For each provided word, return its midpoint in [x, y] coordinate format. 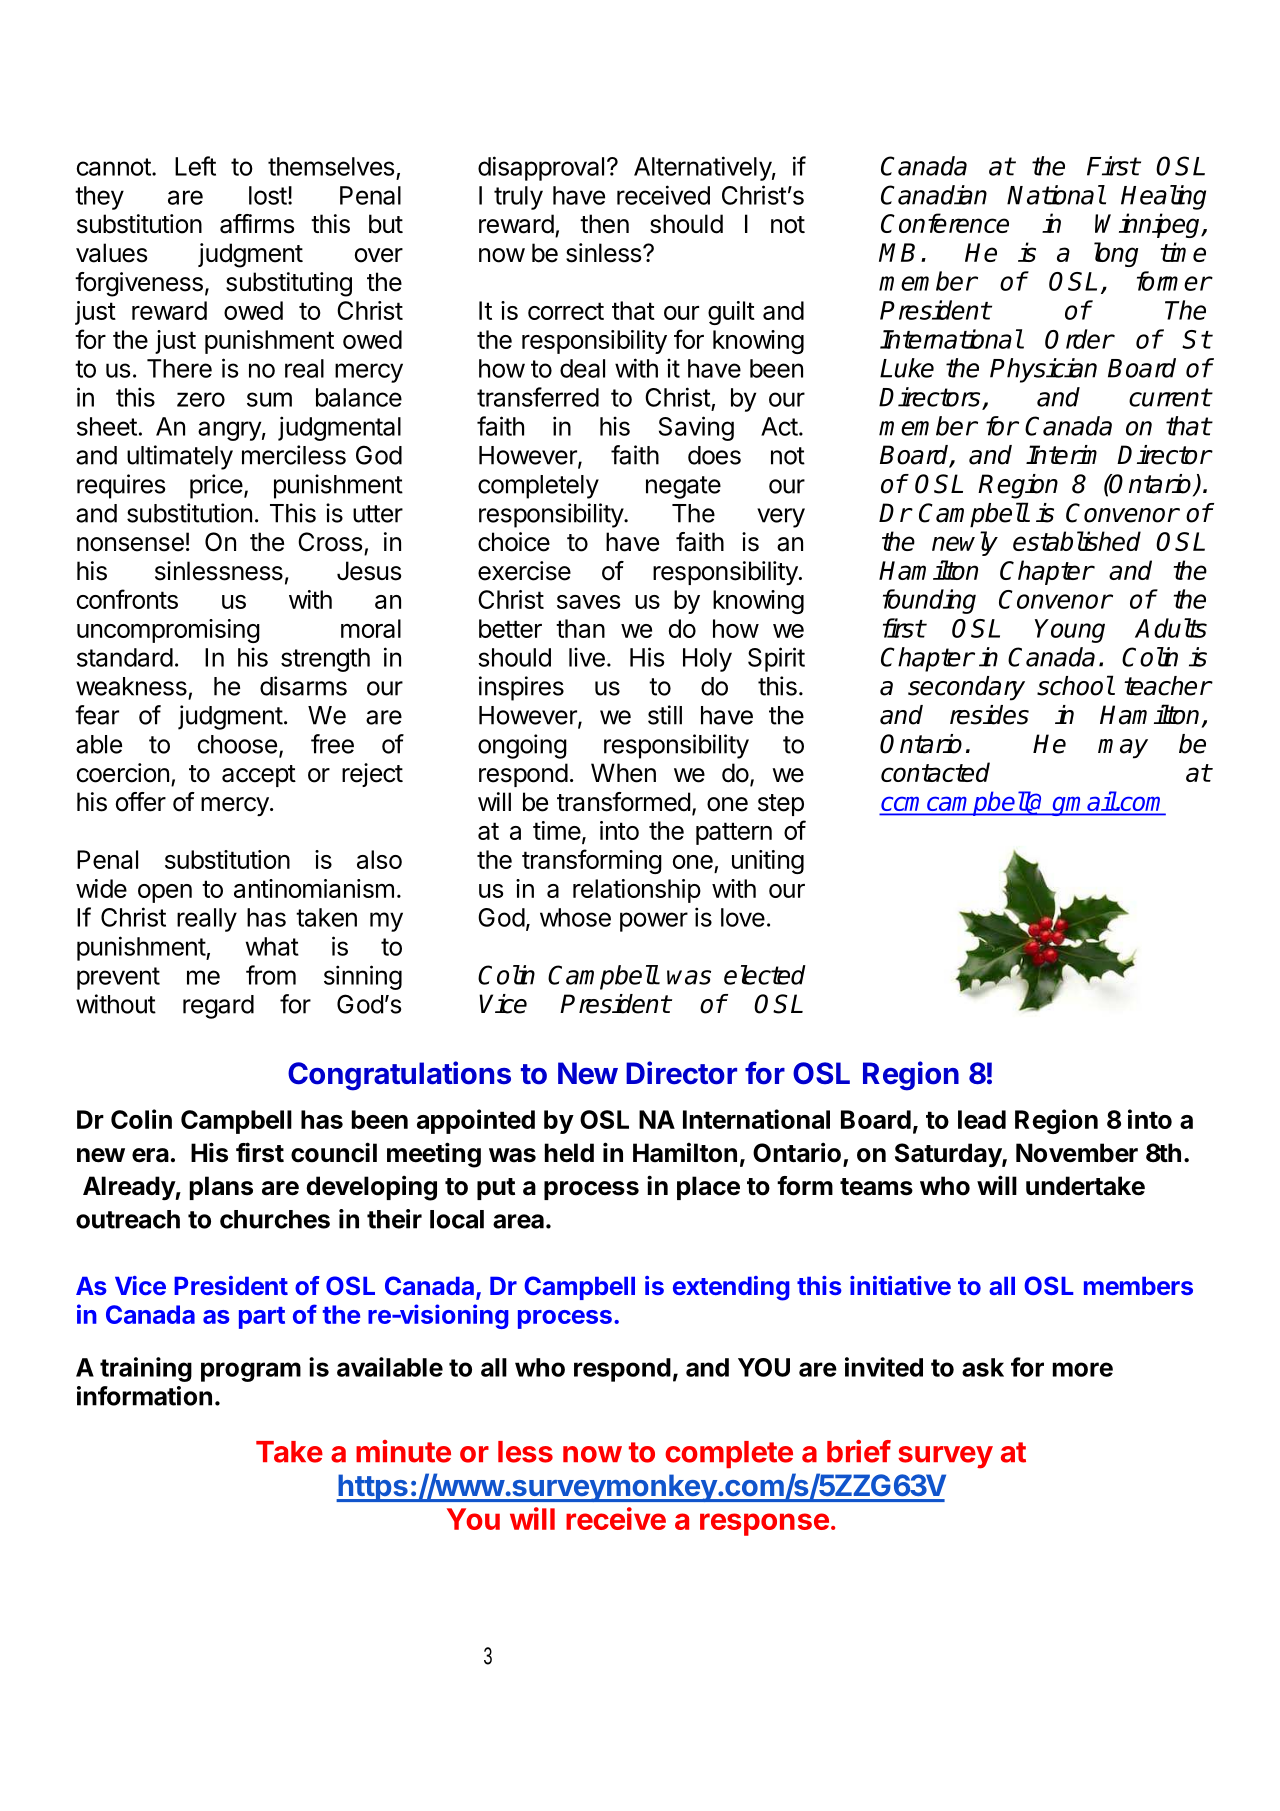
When [623, 773]
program [251, 1372]
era [150, 1155]
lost [268, 195]
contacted [935, 772]
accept [259, 776]
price [216, 486]
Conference [945, 223]
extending [731, 1288]
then [604, 224]
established [1077, 541]
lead [982, 1119]
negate [683, 487]
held [569, 1153]
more [1083, 1369]
